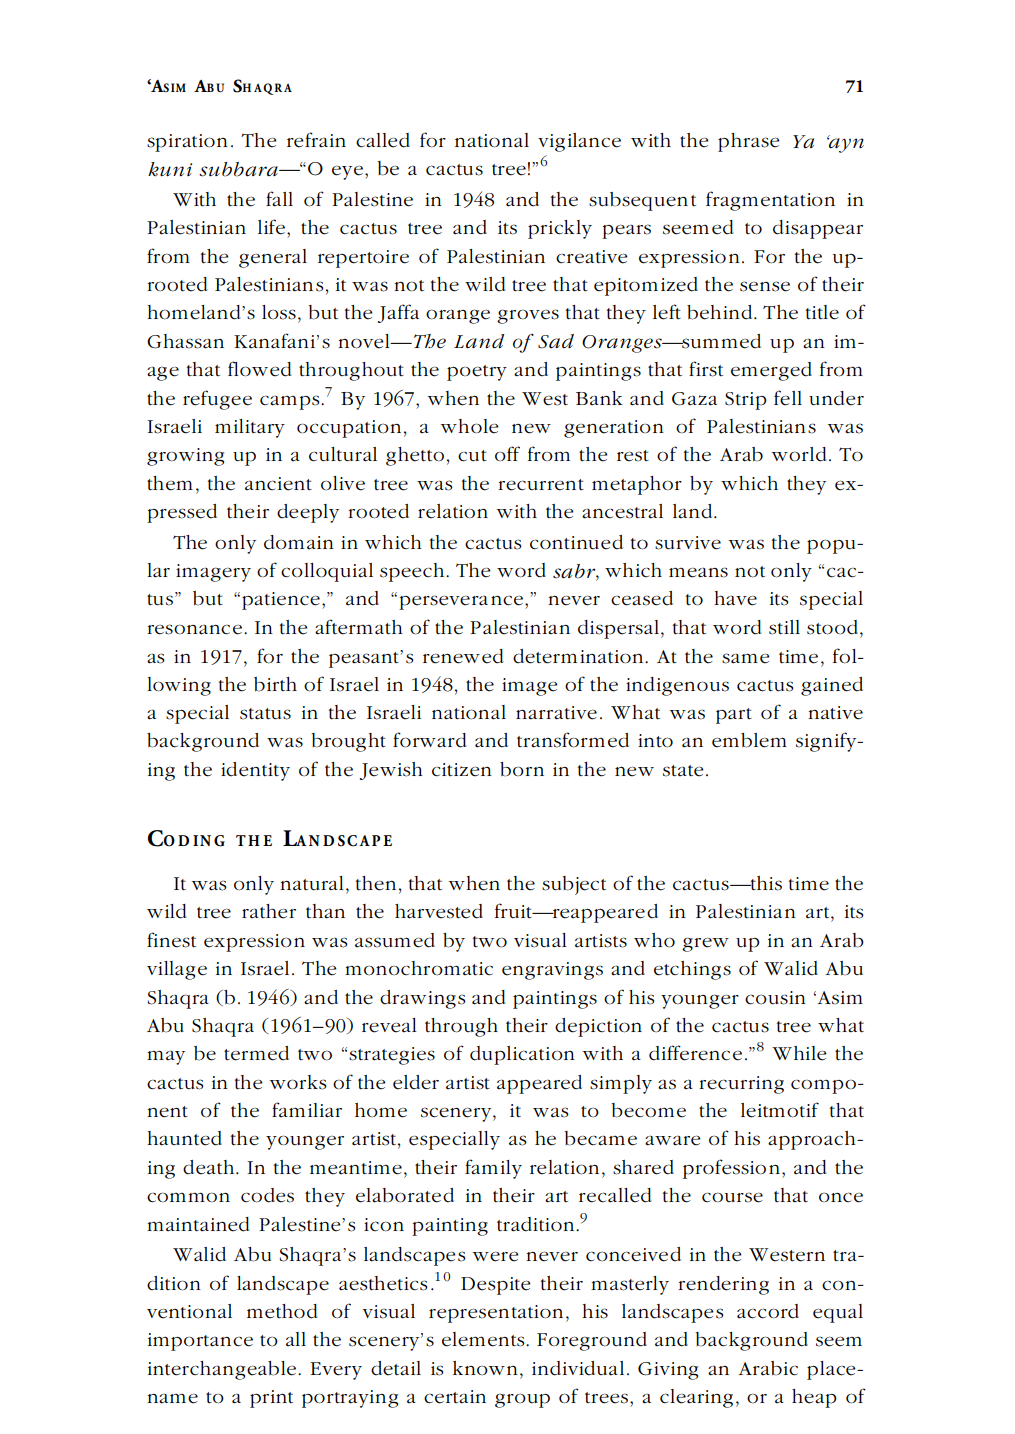  What do you see at coordinates (255, 771) in the screenshot?
I see `identity` at bounding box center [255, 771].
